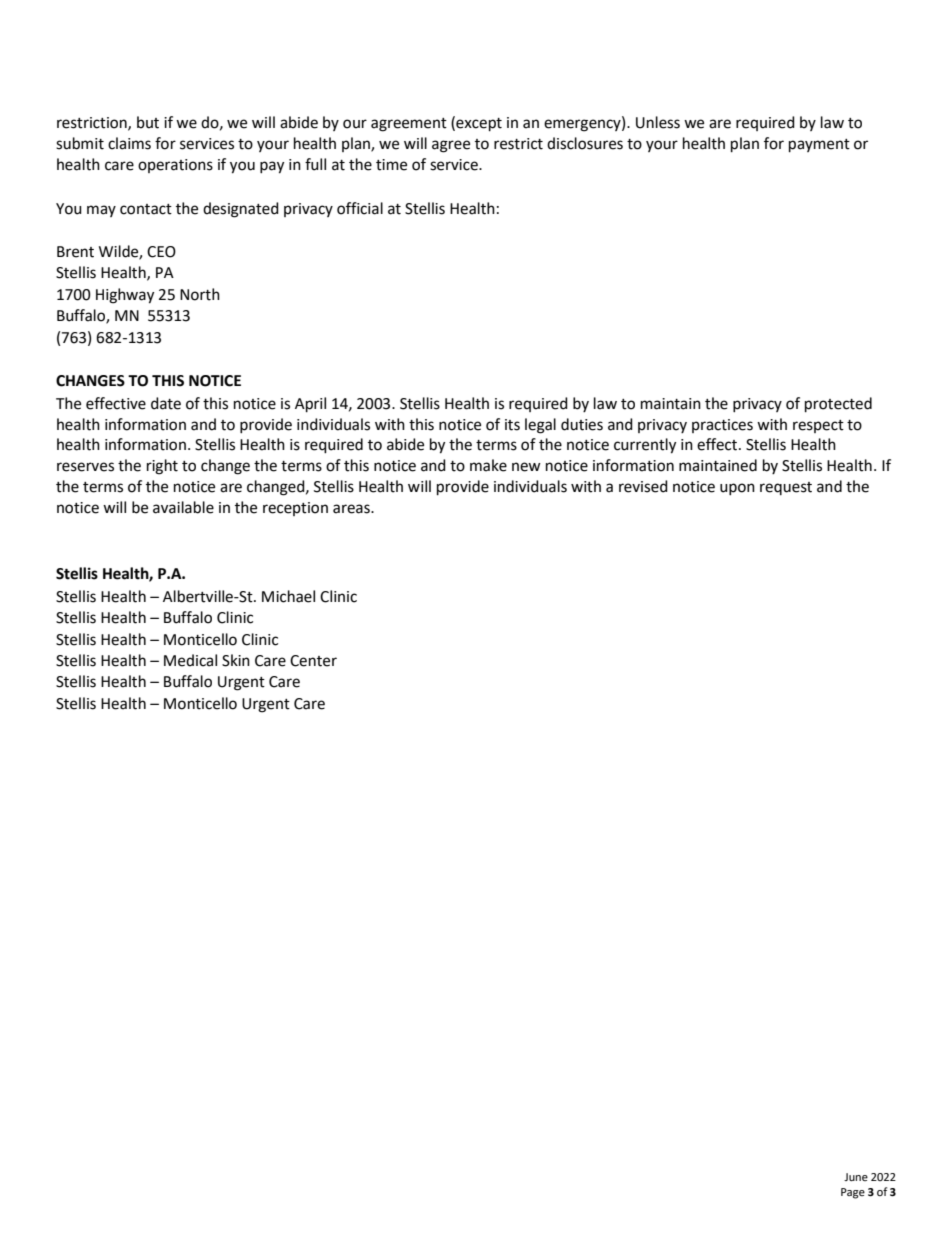 This screenshot has width=952, height=1233. Describe the element at coordinates (236, 660) in the screenshot. I see `Skin` at that location.
